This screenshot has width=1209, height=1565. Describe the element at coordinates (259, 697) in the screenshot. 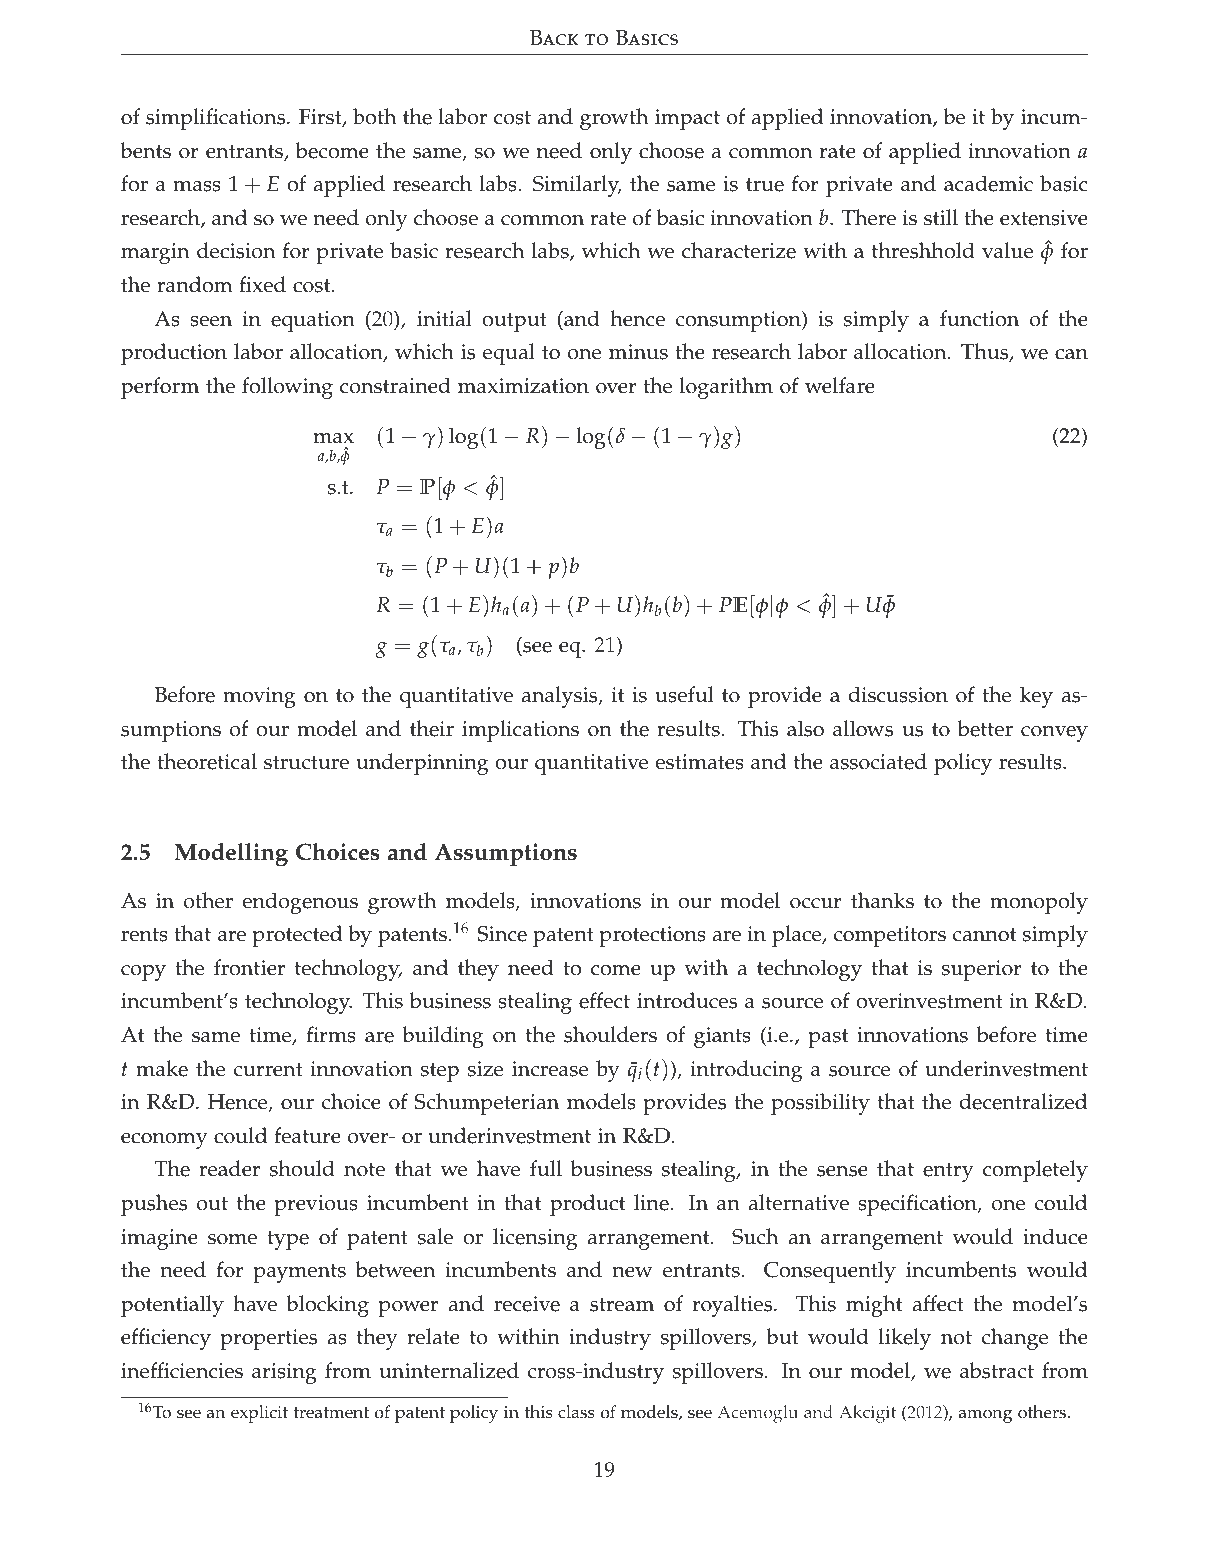

I see `moving` at that location.
